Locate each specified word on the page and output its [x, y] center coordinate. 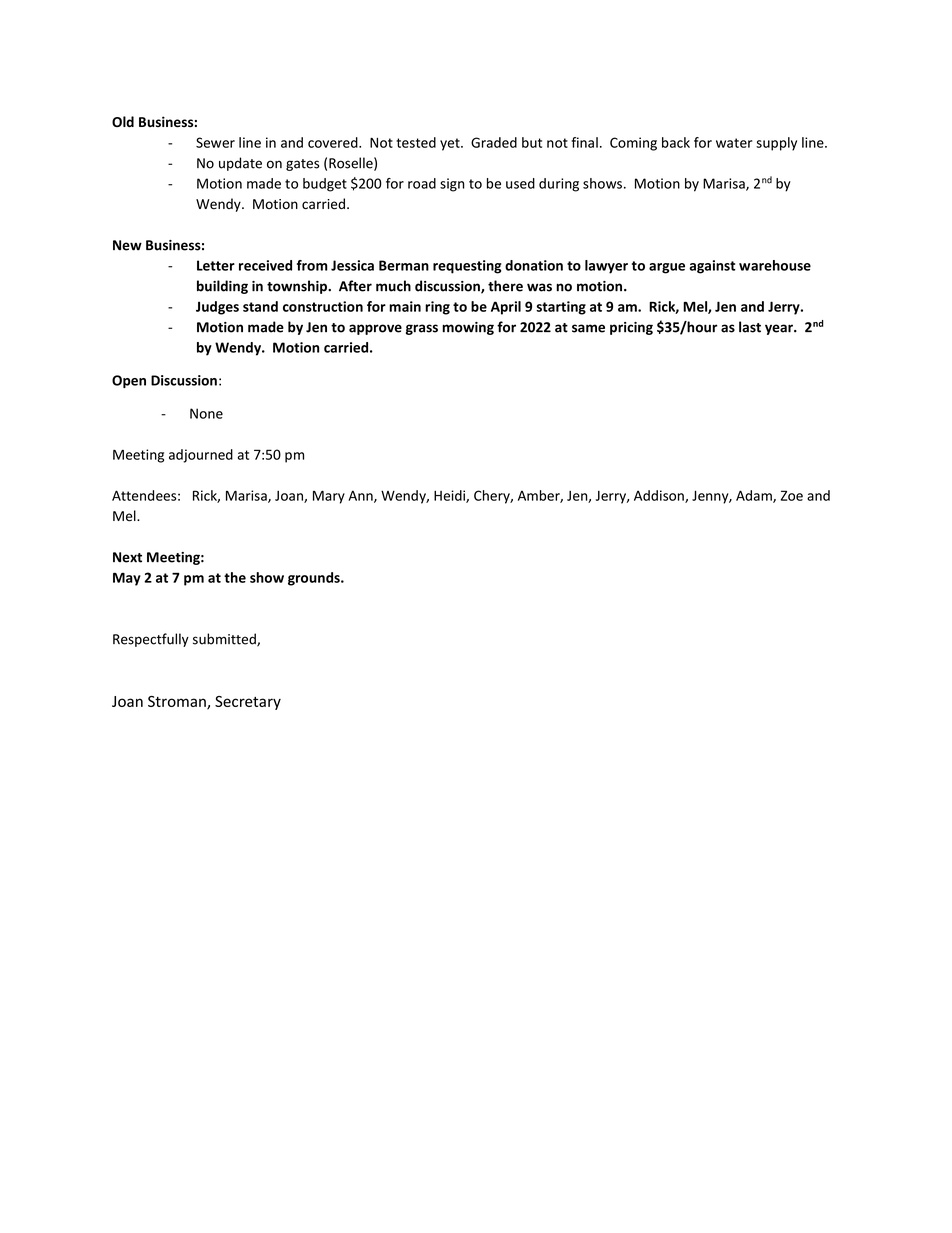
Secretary [248, 703]
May [127, 579]
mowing [468, 328]
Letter [216, 265]
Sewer [215, 142]
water [734, 143]
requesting [467, 267]
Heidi [450, 496]
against [712, 267]
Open [129, 381]
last [750, 327]
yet [451, 144]
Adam [755, 496]
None [206, 413]
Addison [660, 496]
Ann [361, 496]
